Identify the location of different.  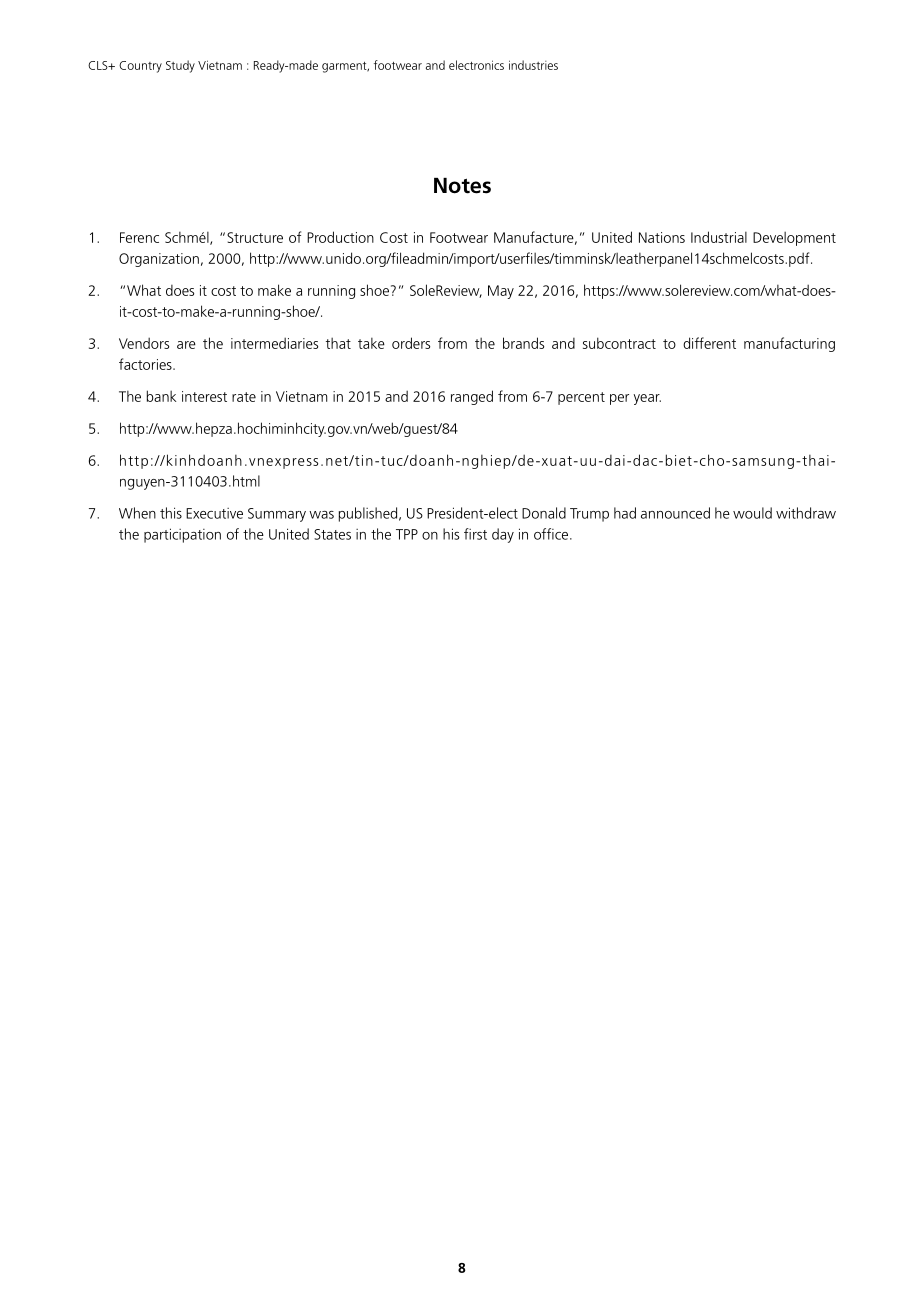
(709, 343).
